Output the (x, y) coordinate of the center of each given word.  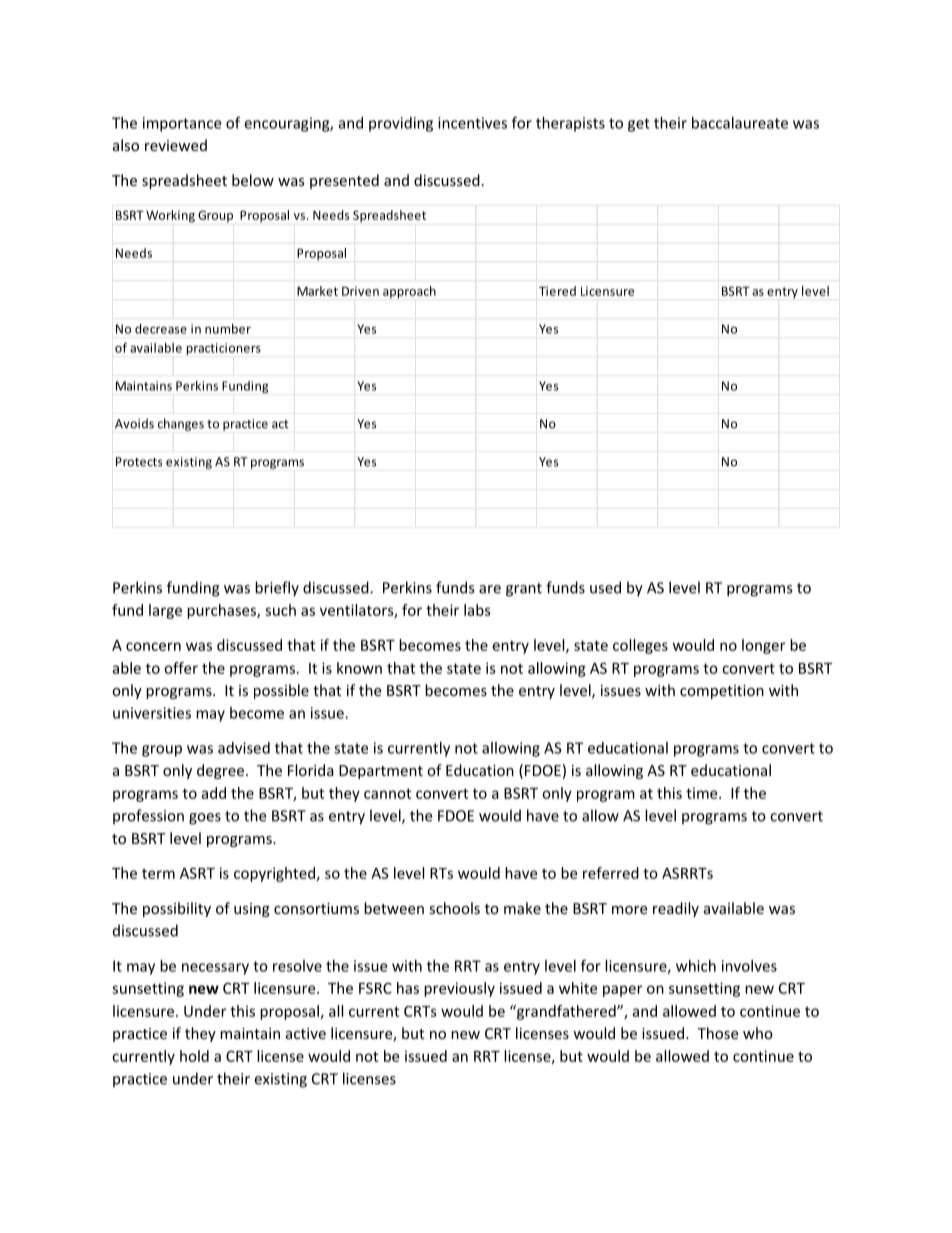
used (605, 587)
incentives (472, 123)
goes (205, 819)
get (639, 125)
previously (459, 989)
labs (477, 610)
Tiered (557, 291)
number (228, 329)
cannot (387, 793)
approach (409, 292)
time (703, 793)
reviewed (176, 145)
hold (194, 1056)
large (165, 611)
